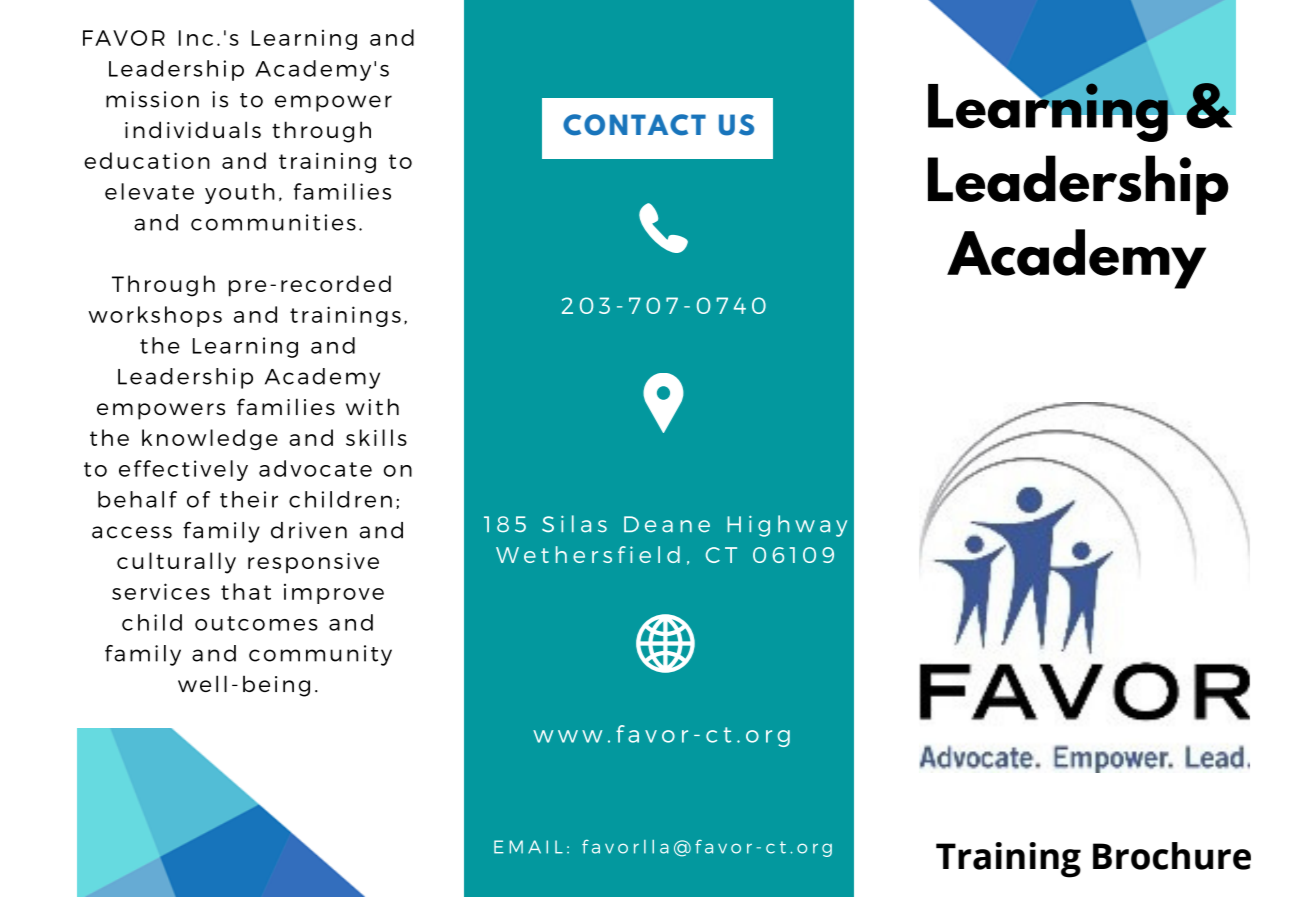  I want to click on outcomes, so click(256, 623).
